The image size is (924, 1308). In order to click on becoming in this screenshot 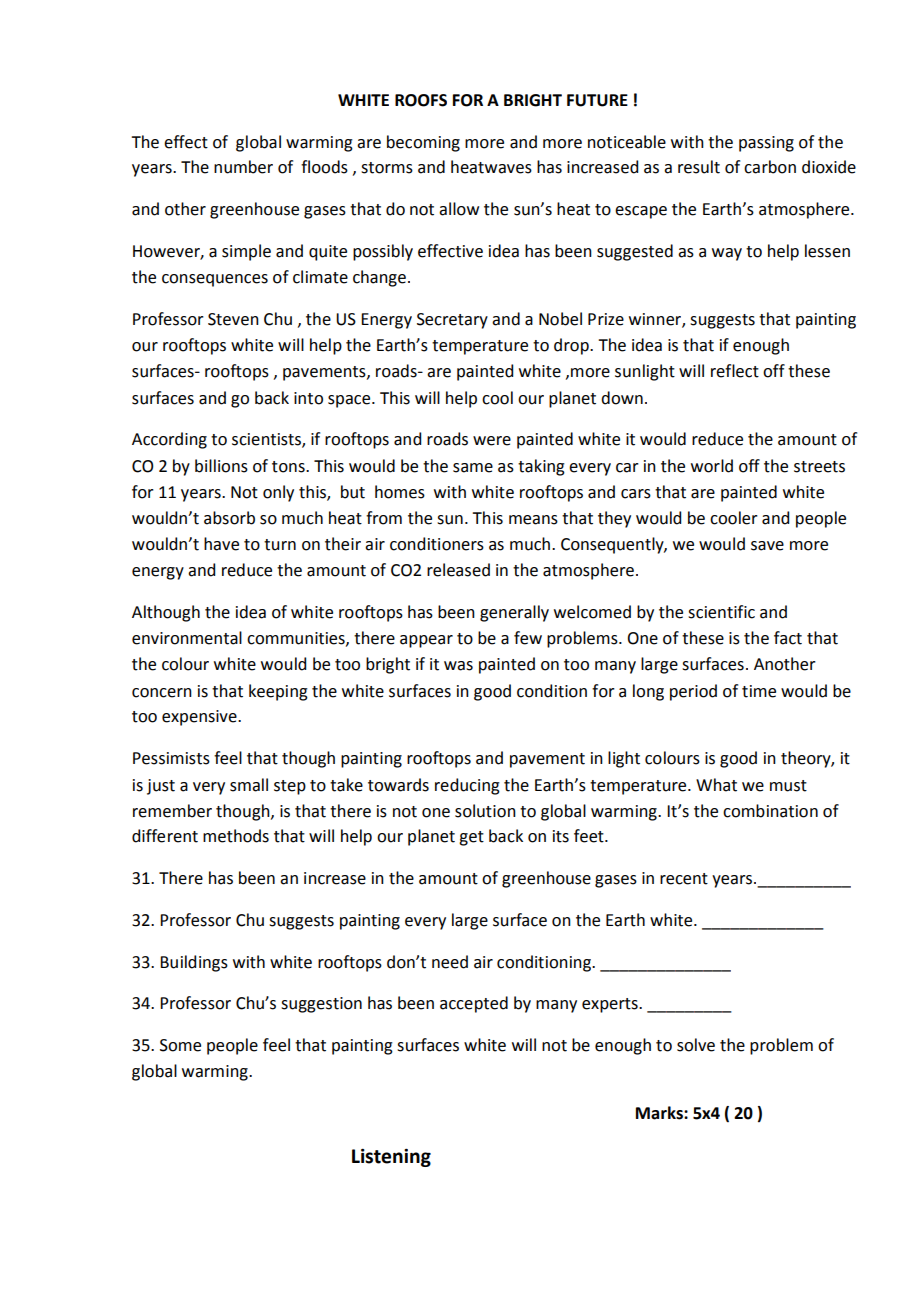, I will do `click(423, 143)`.
